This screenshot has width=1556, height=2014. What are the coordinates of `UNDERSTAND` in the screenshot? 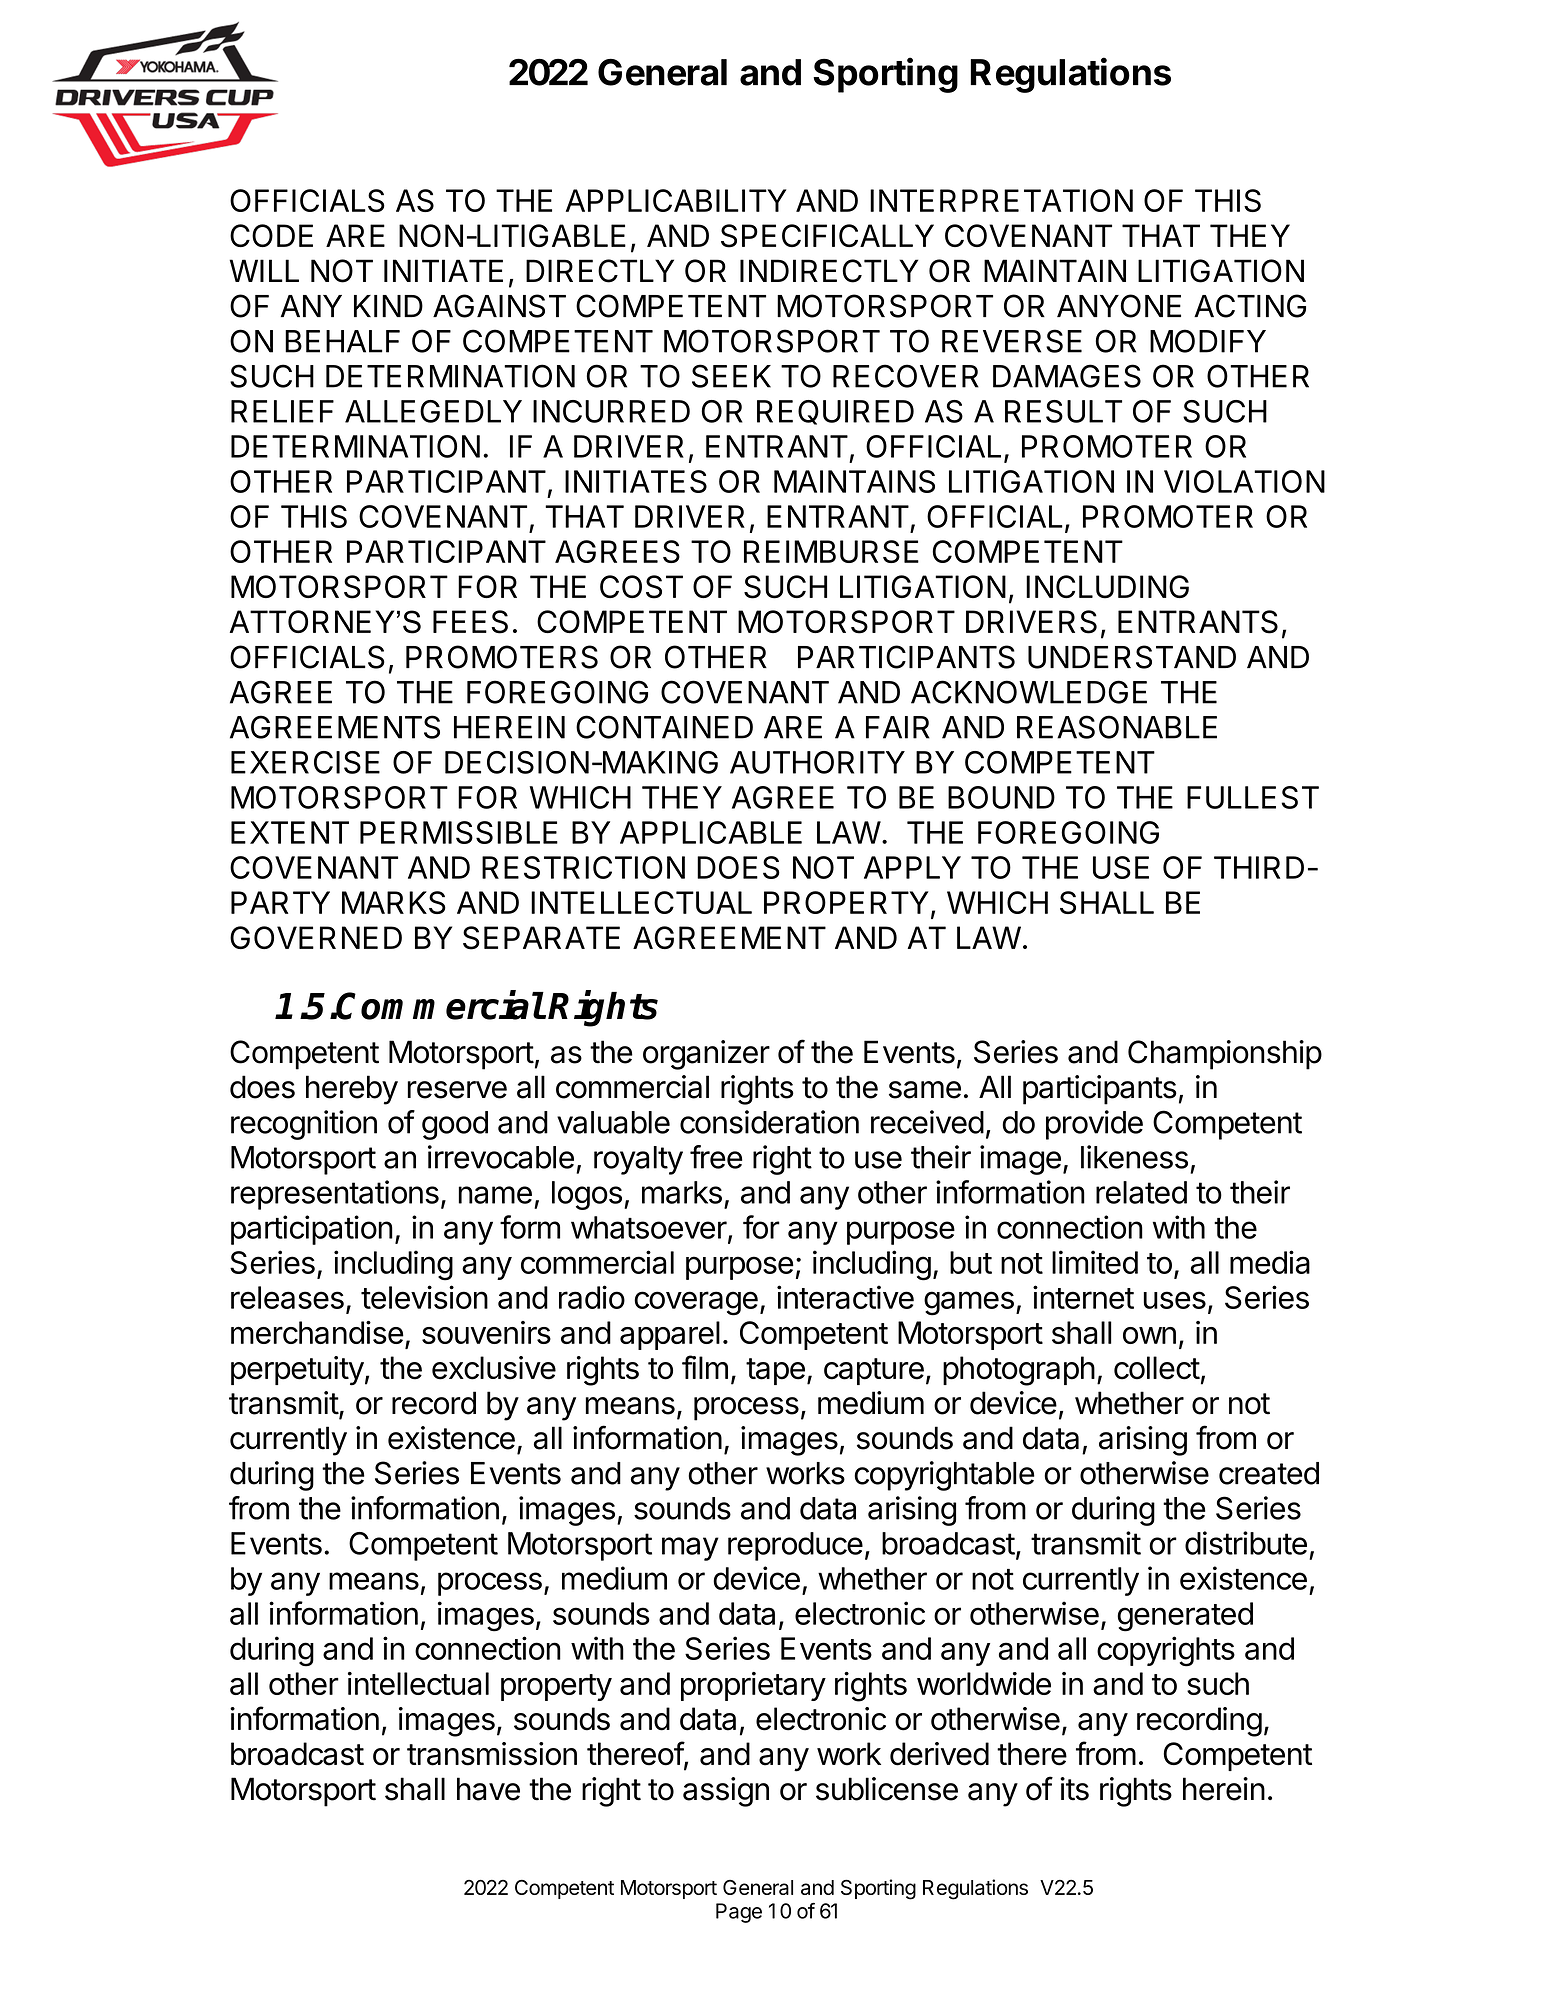 It's located at (1132, 657).
